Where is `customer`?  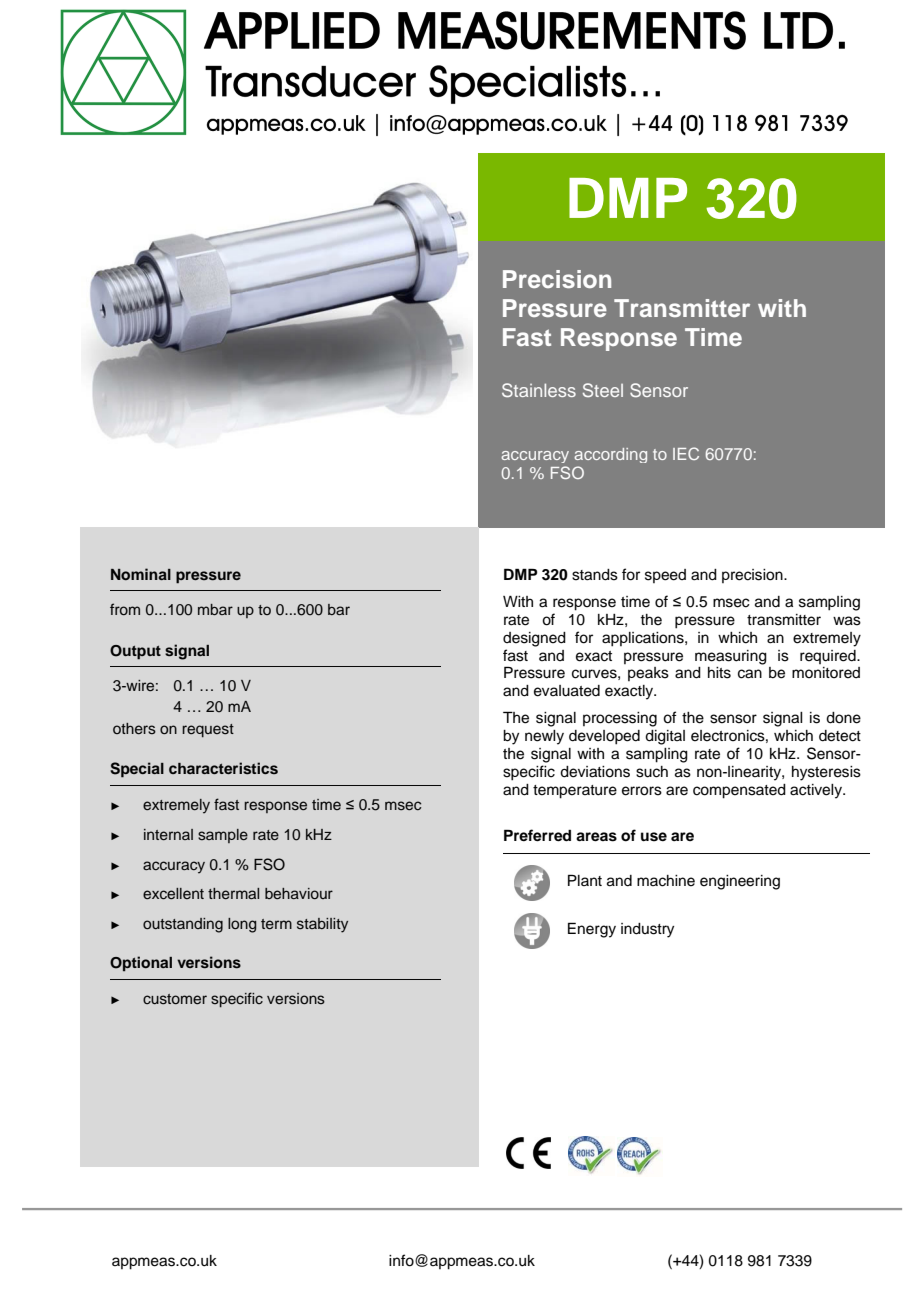 customer is located at coordinates (175, 999).
